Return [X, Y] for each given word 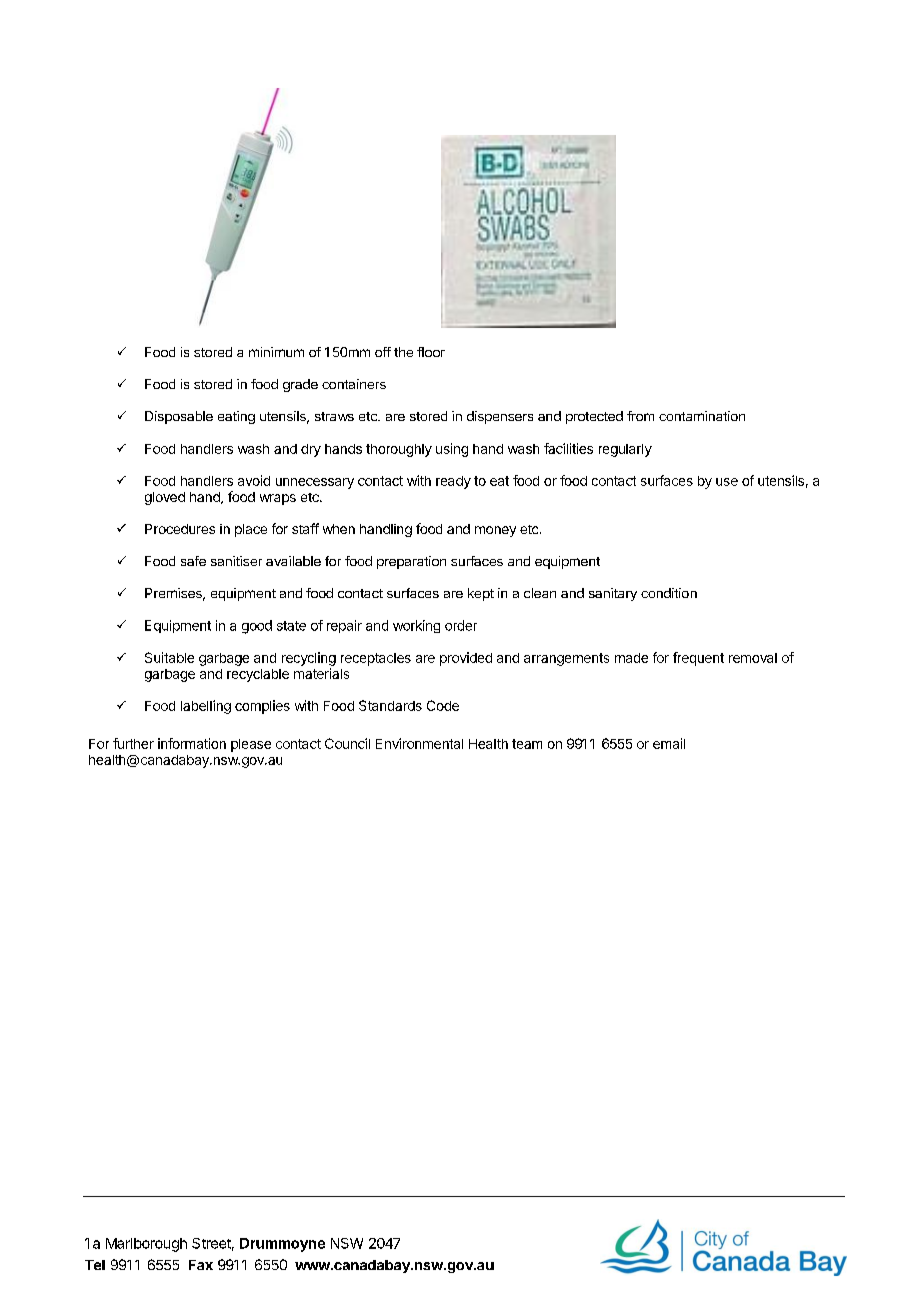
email [669, 743]
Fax [201, 1265]
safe [193, 561]
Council [347, 743]
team [527, 744]
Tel [95, 1265]
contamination [702, 416]
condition [669, 593]
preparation [411, 562]
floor [431, 352]
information [192, 743]
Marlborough [146, 1245]
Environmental [419, 743]
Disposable [179, 417]
